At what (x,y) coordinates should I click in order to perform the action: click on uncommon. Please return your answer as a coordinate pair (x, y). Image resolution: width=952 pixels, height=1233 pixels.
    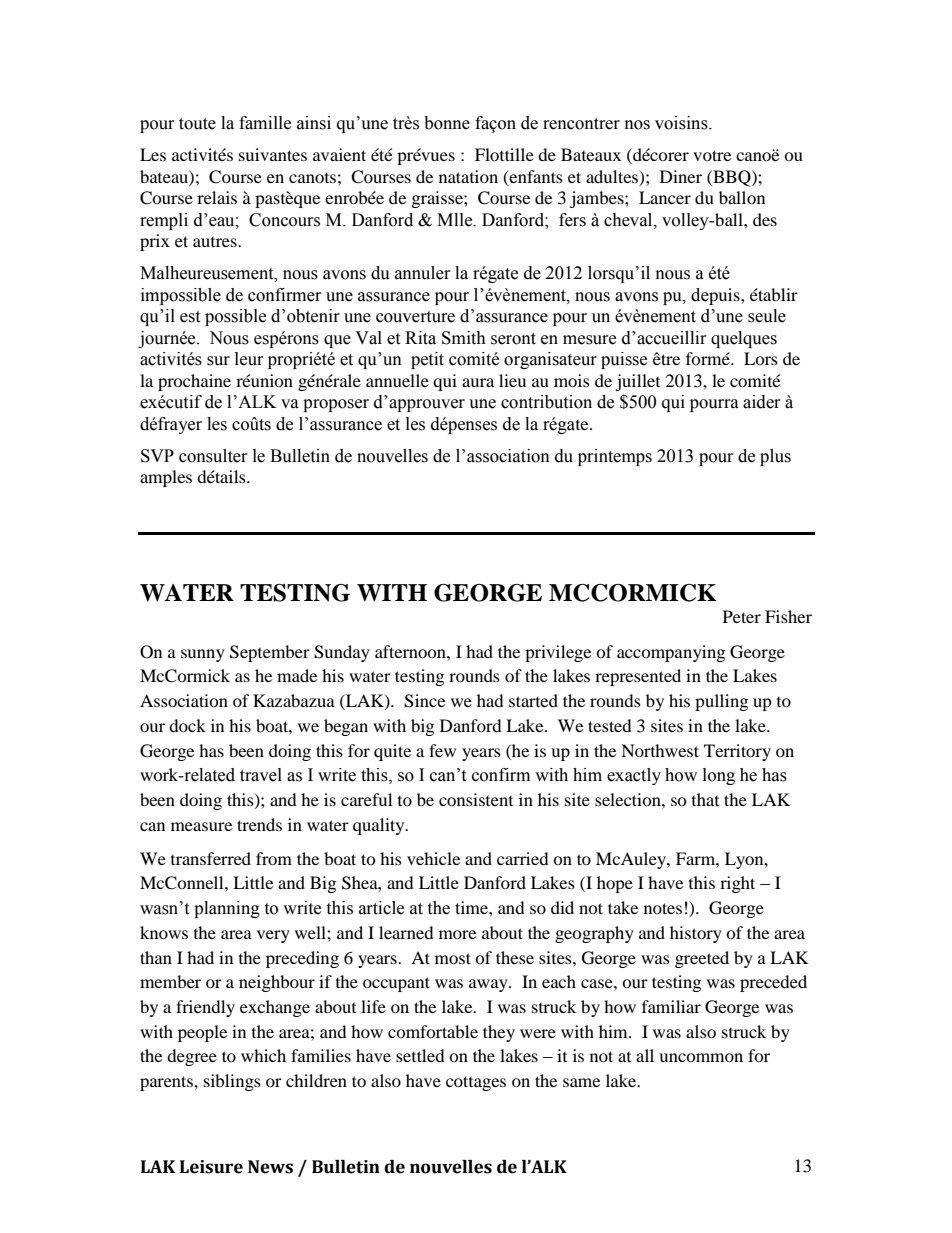
    Looking at the image, I should click on (701, 1057).
